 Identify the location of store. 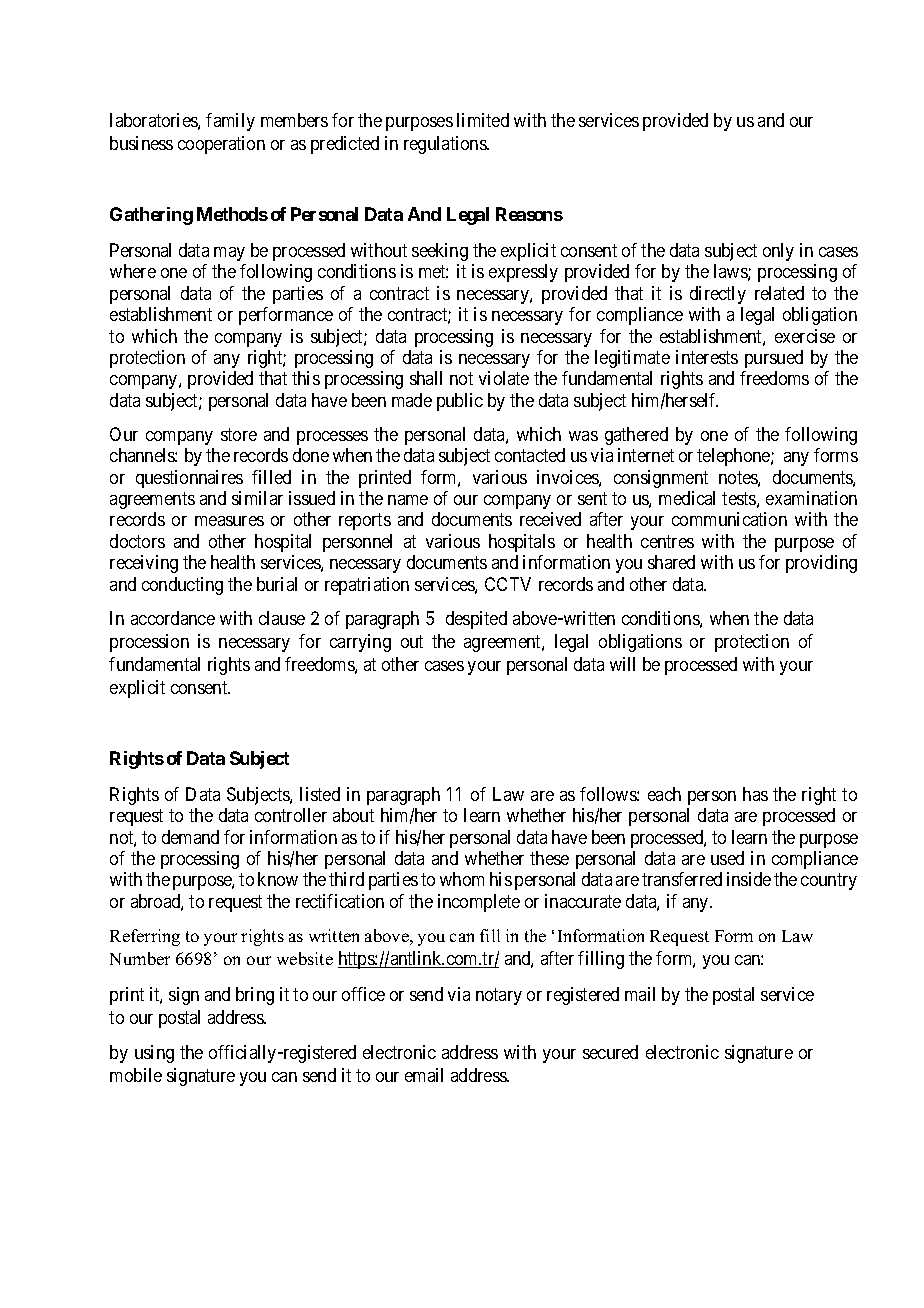
(239, 434).
